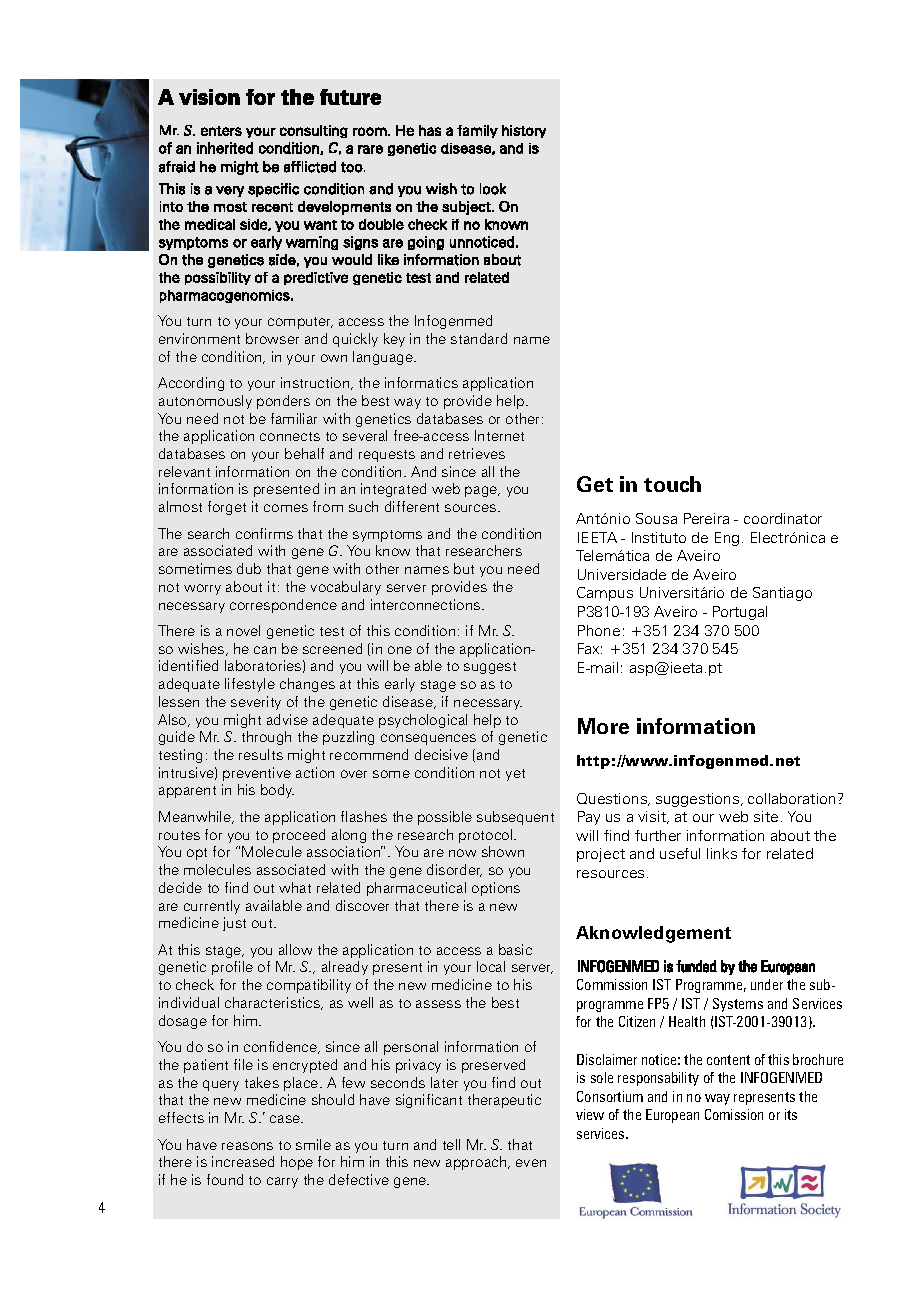  Describe the element at coordinates (496, 889) in the document. I see `options` at that location.
